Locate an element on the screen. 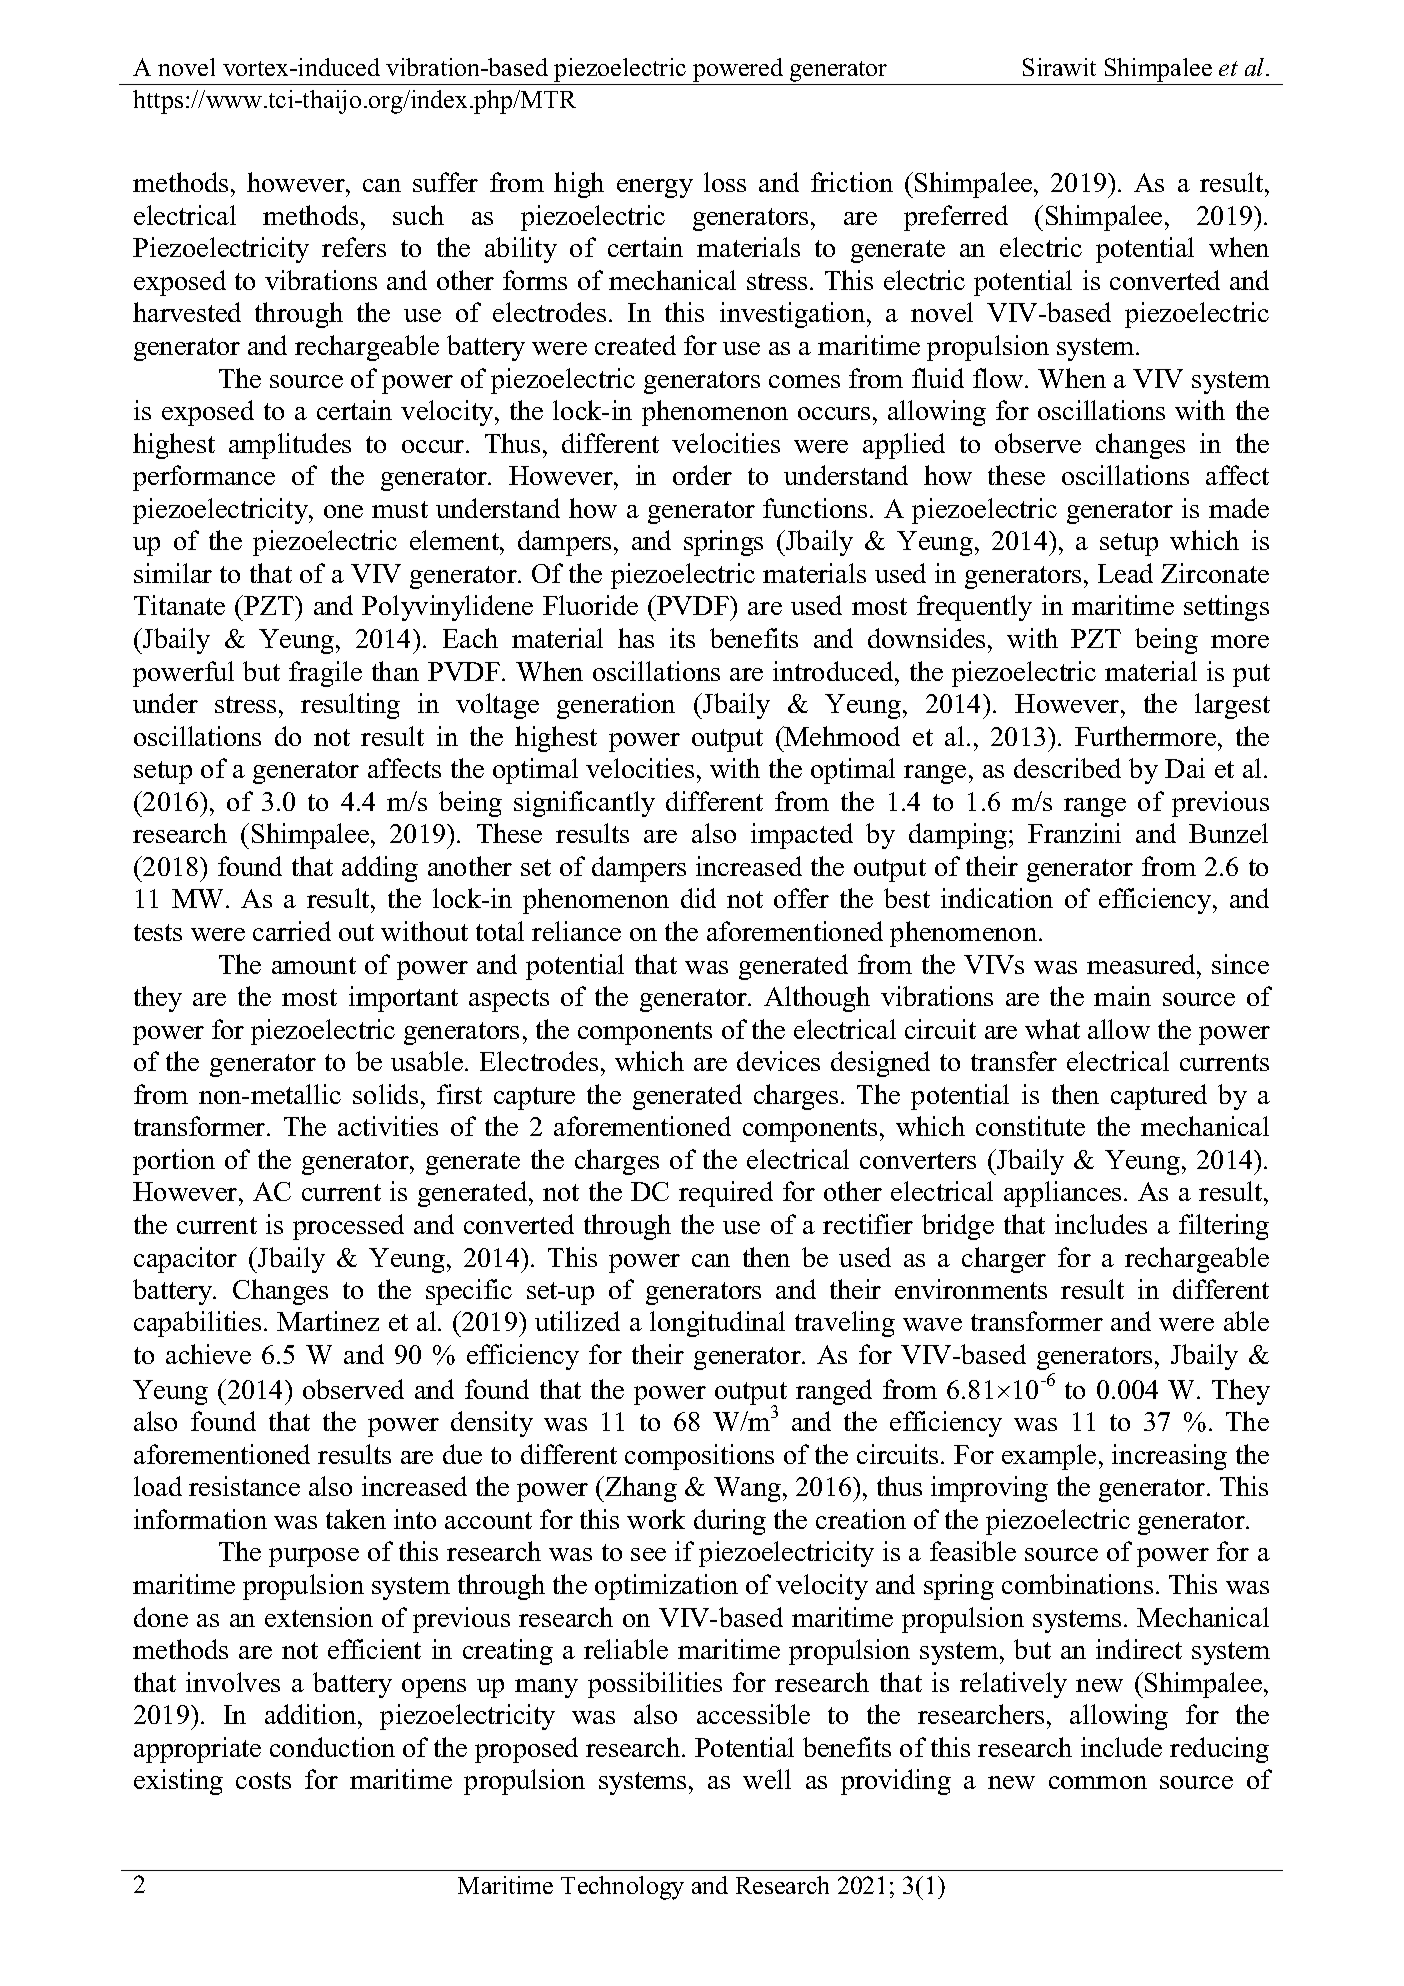  preferred is located at coordinates (956, 218).
